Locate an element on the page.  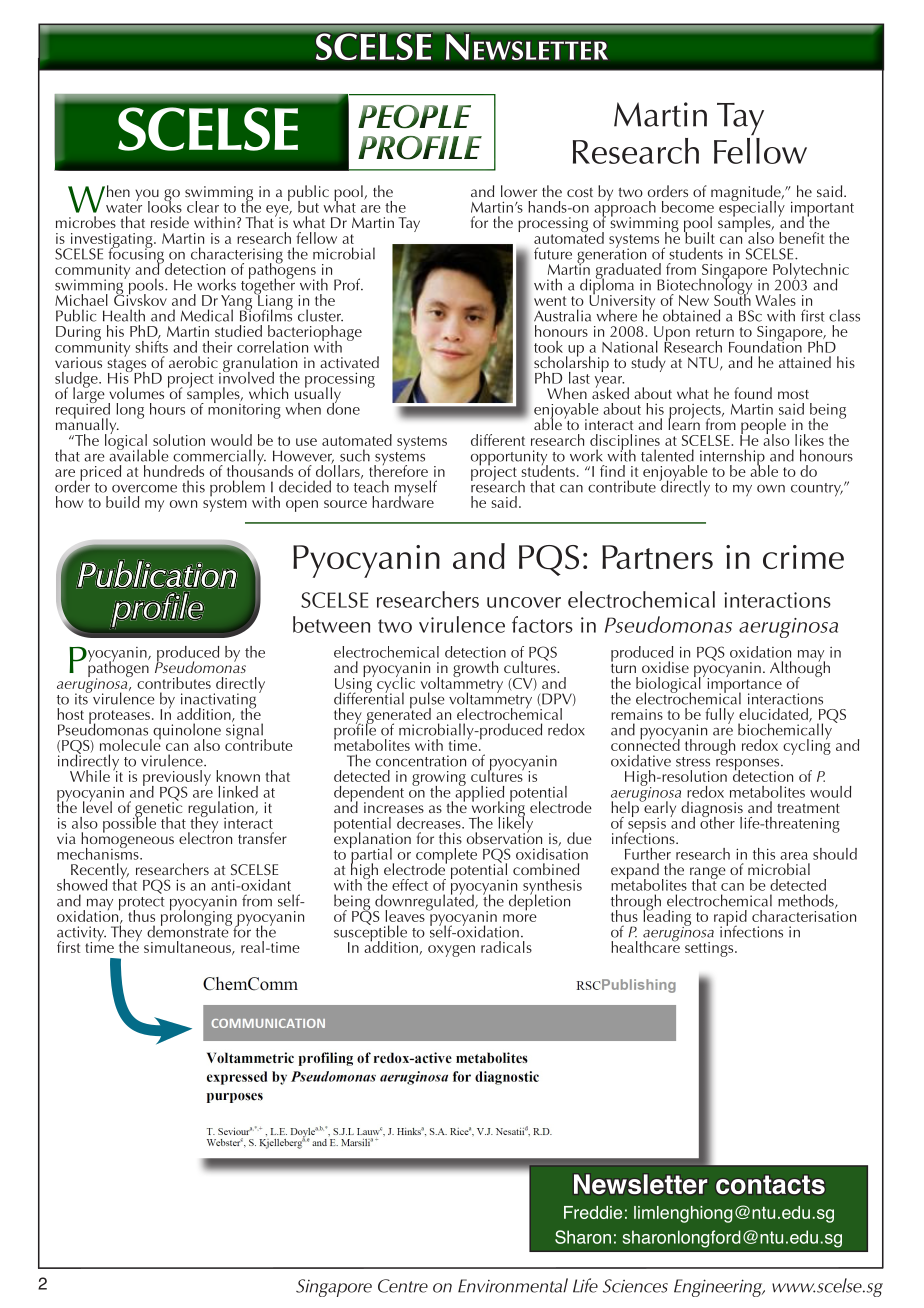
Centre is located at coordinates (403, 1286).
